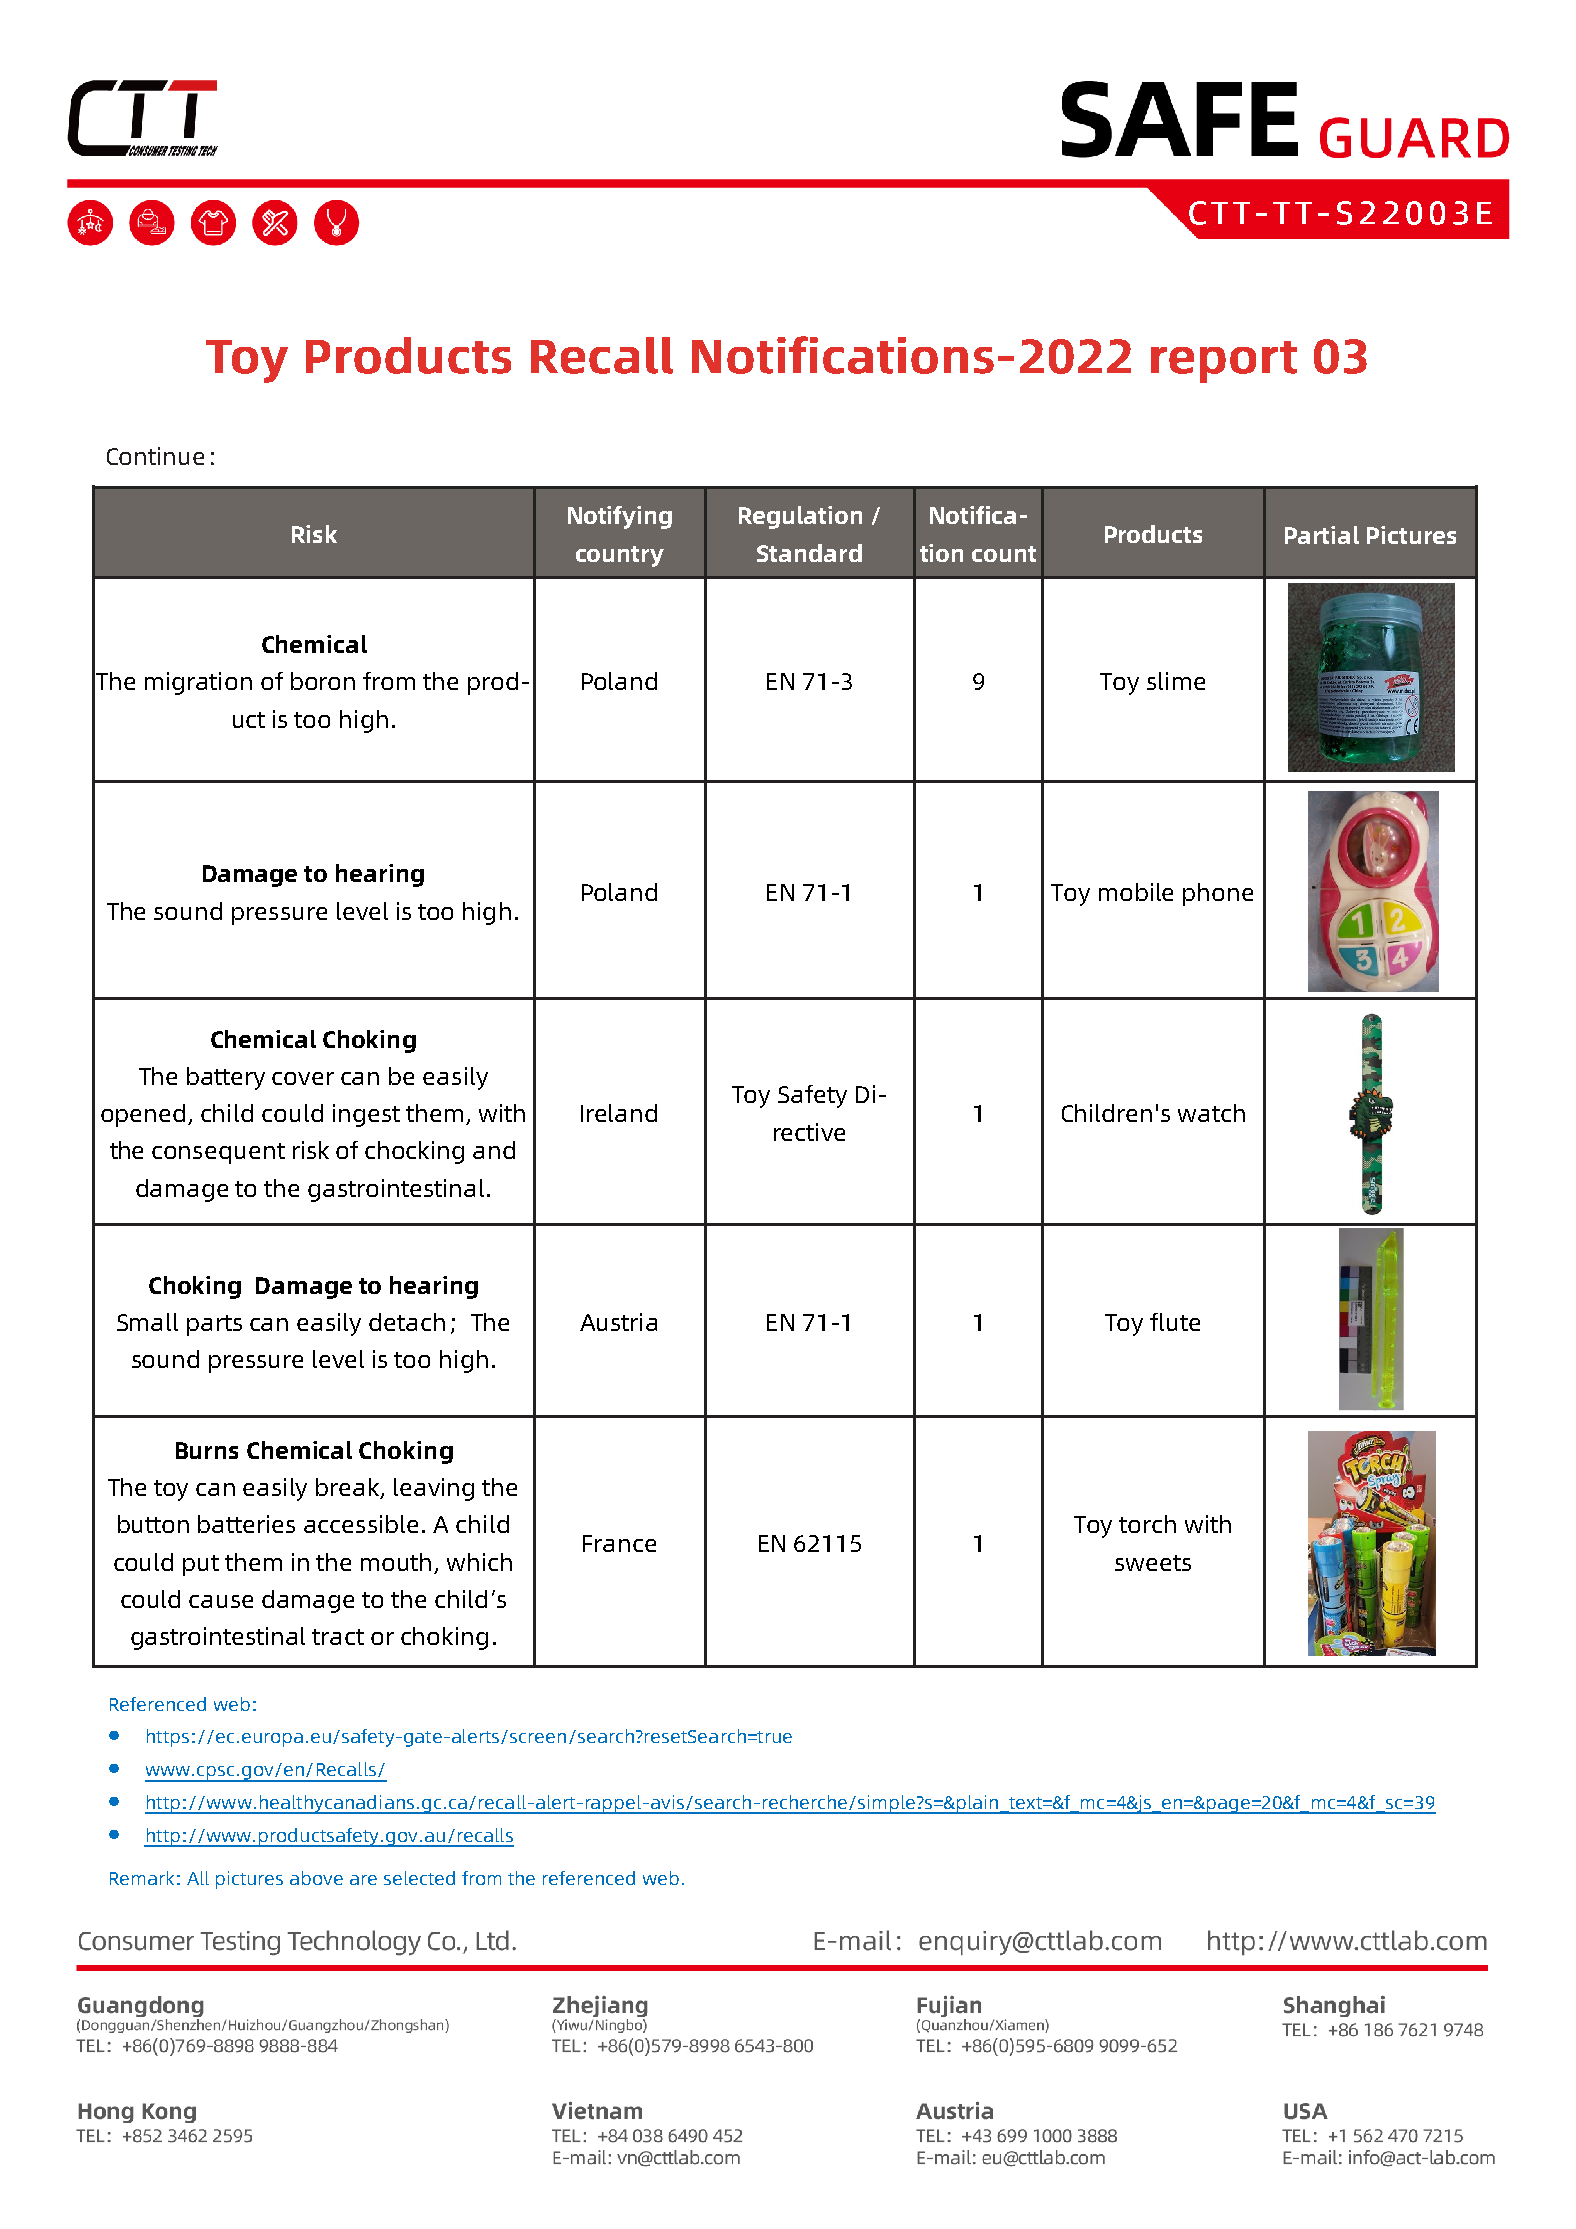 This document has height=2229, width=1576. I want to click on batteries, so click(246, 1524).
